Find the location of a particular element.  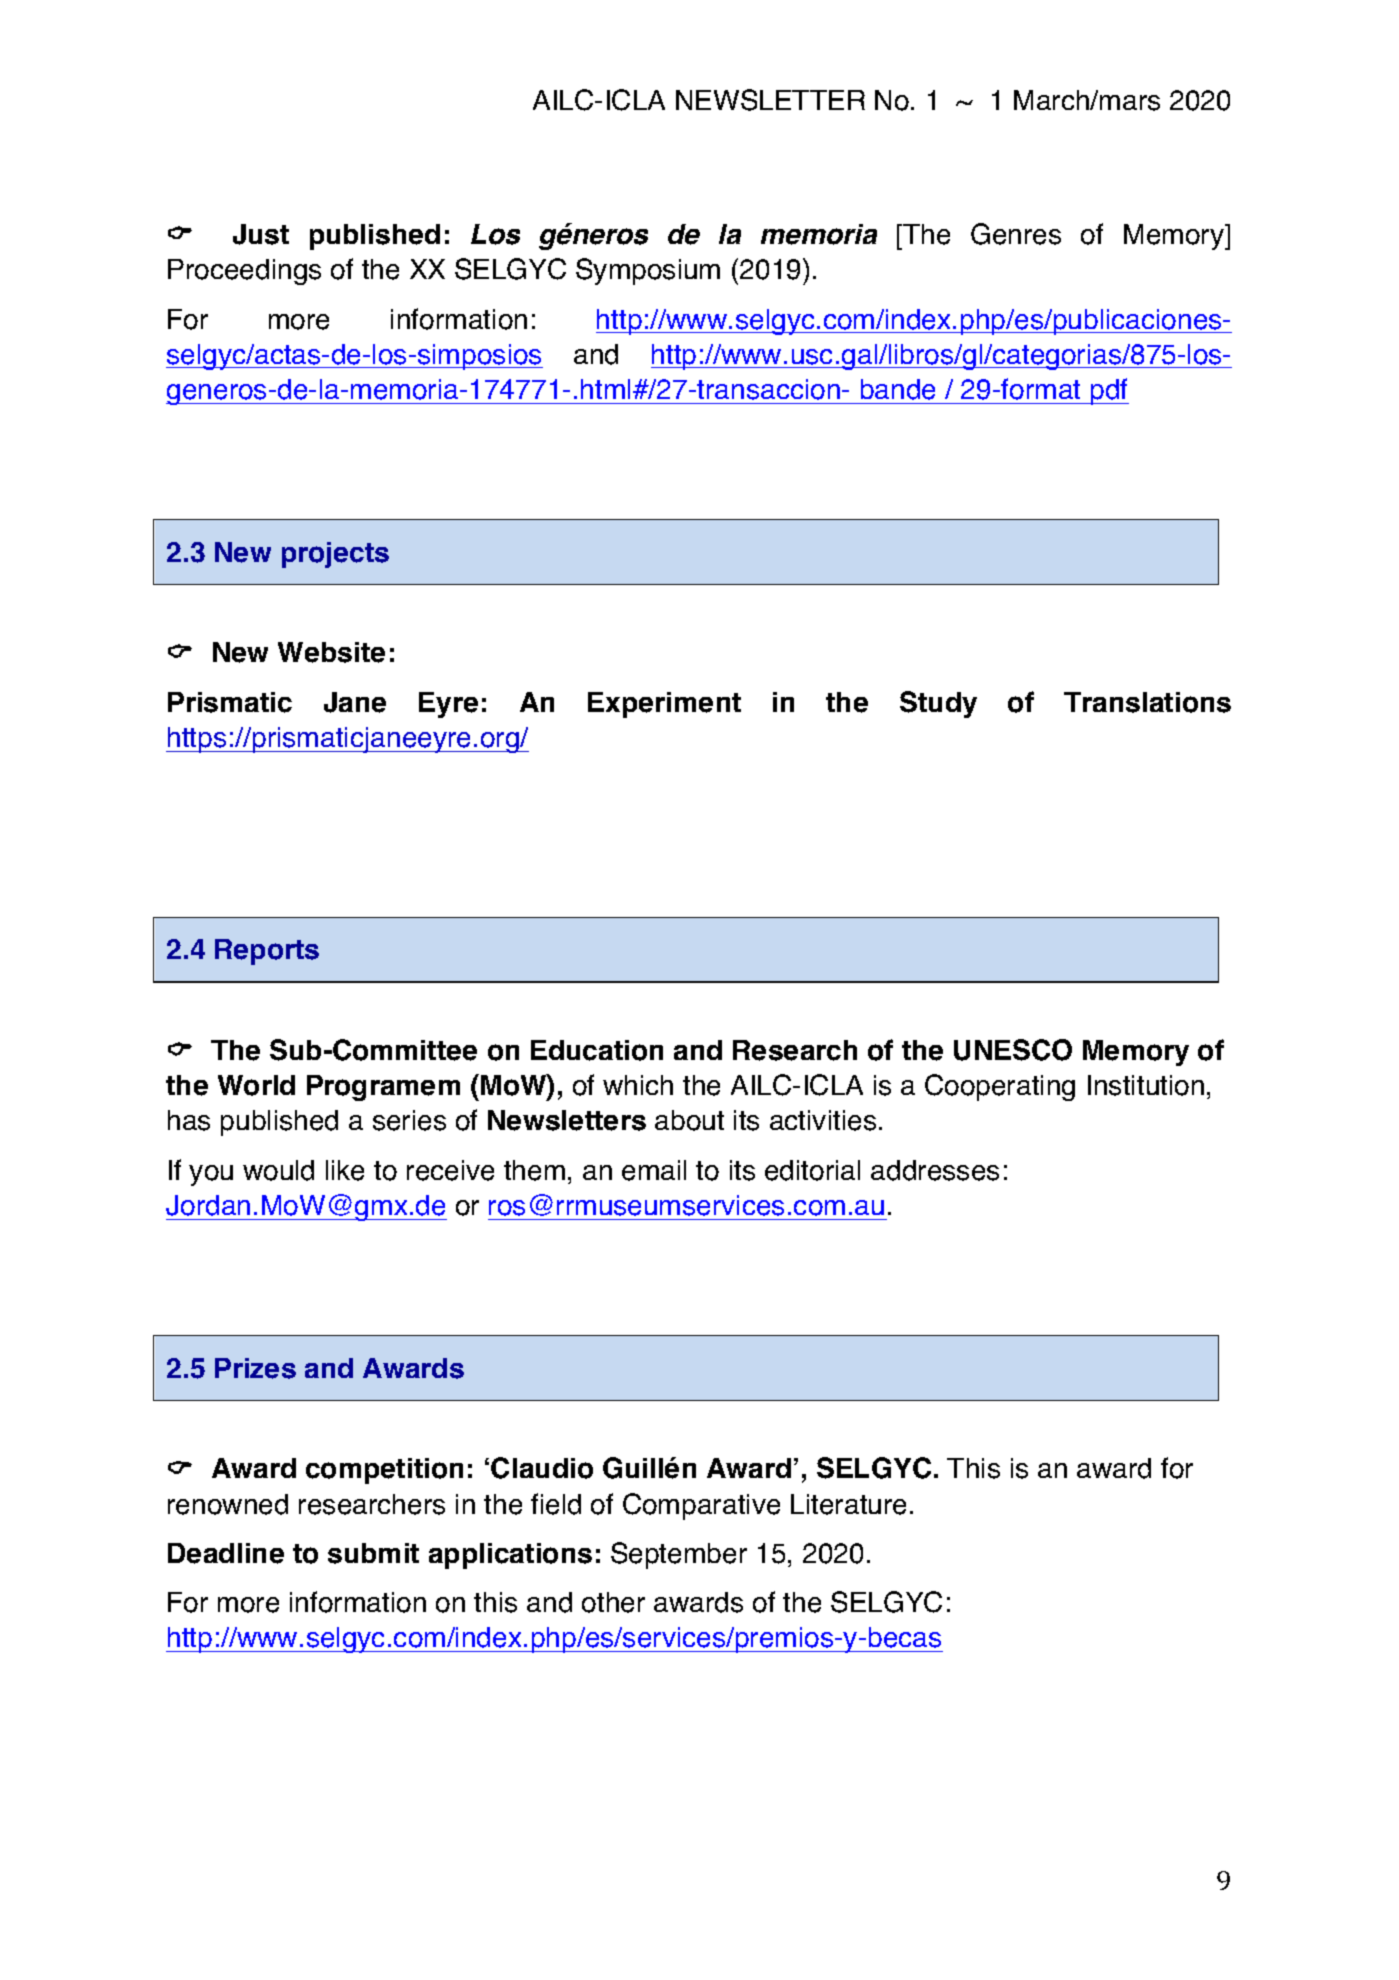

Reports is located at coordinates (267, 952).
